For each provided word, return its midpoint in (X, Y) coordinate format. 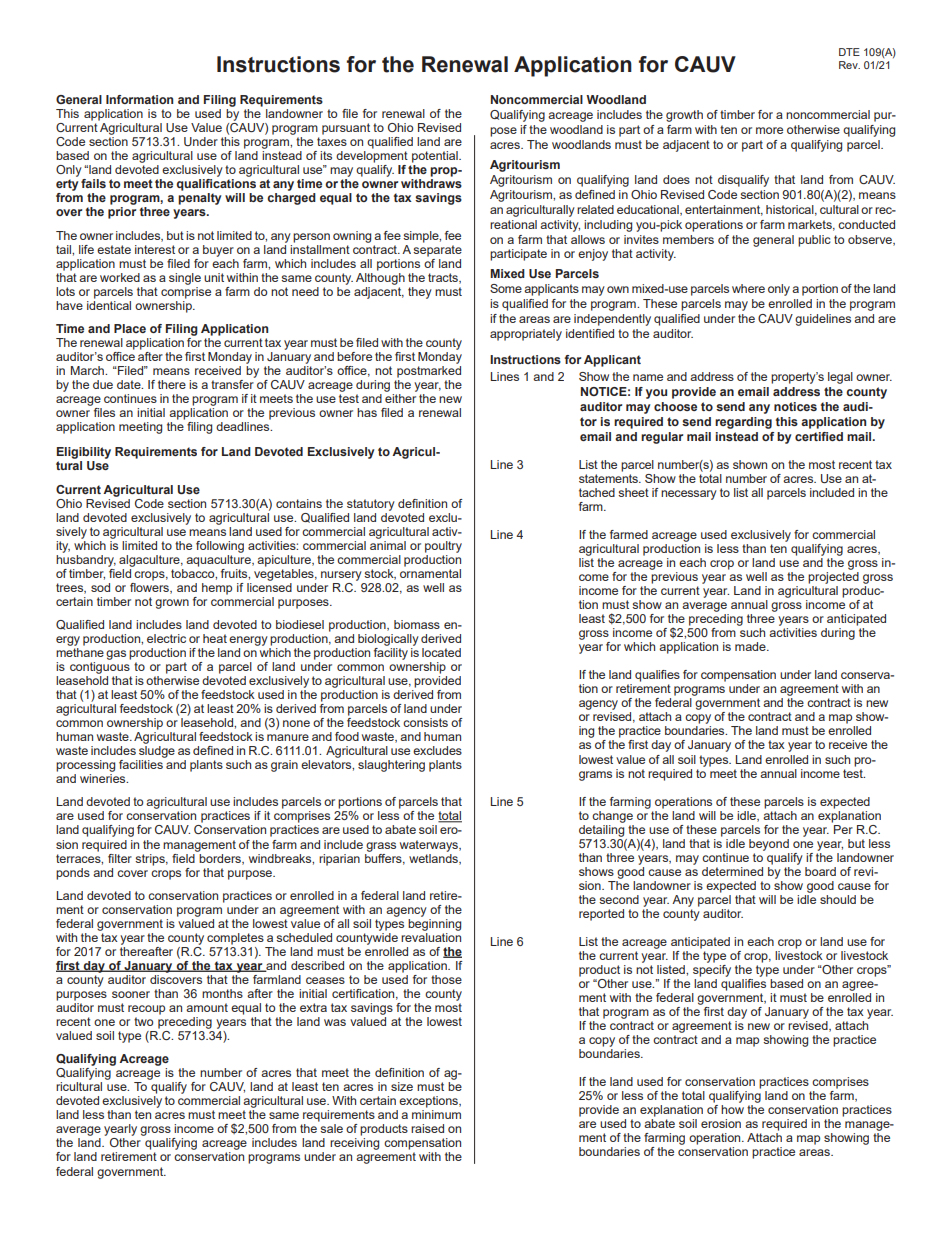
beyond (769, 845)
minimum (436, 1114)
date (130, 384)
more (769, 130)
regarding (743, 423)
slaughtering (391, 766)
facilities (141, 764)
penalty (199, 199)
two (143, 1021)
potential (436, 157)
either (400, 398)
